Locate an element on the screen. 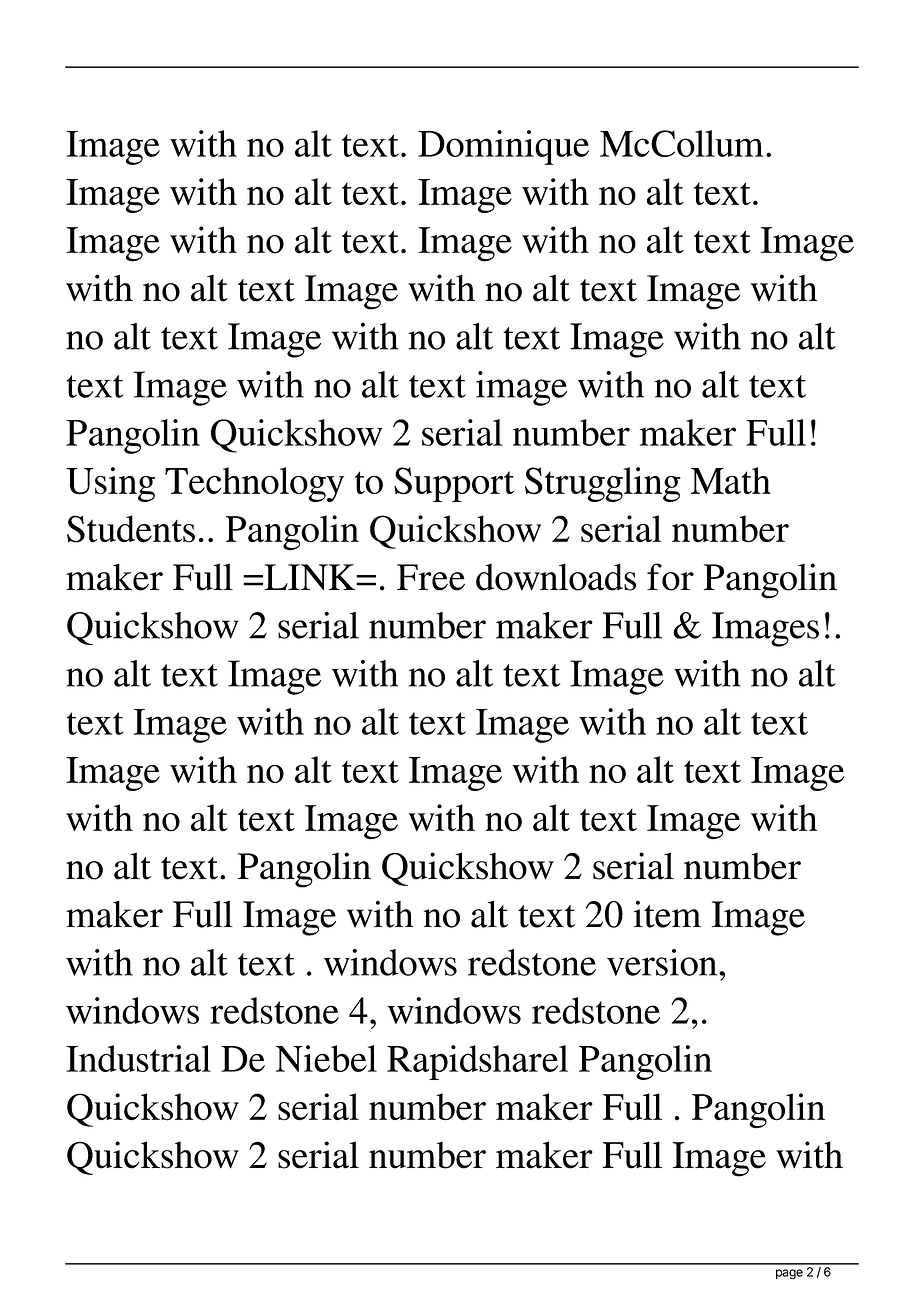 The height and width of the screenshot is (1308, 924). Free is located at coordinates (431, 577).
